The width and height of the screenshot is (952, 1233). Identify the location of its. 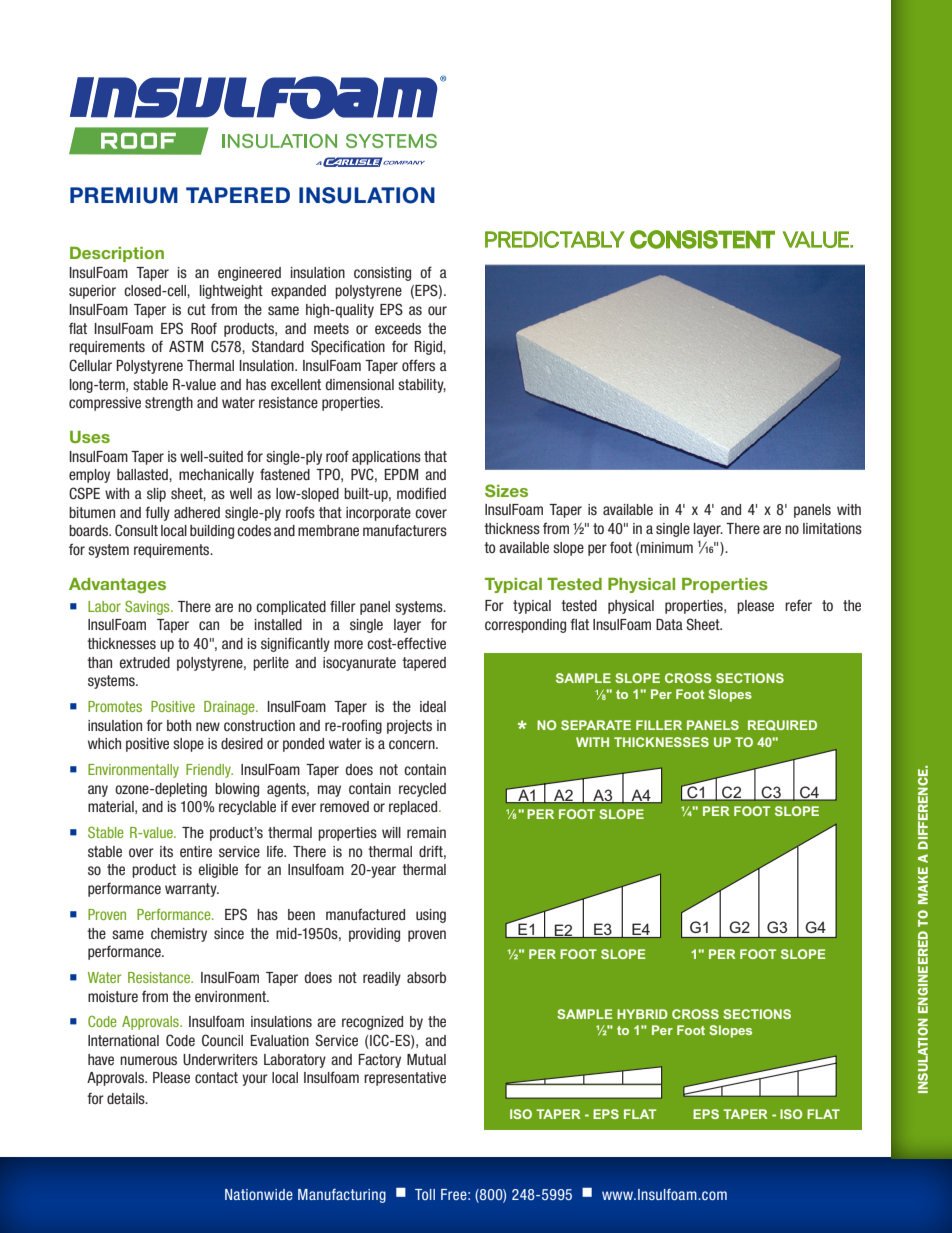
(166, 851).
